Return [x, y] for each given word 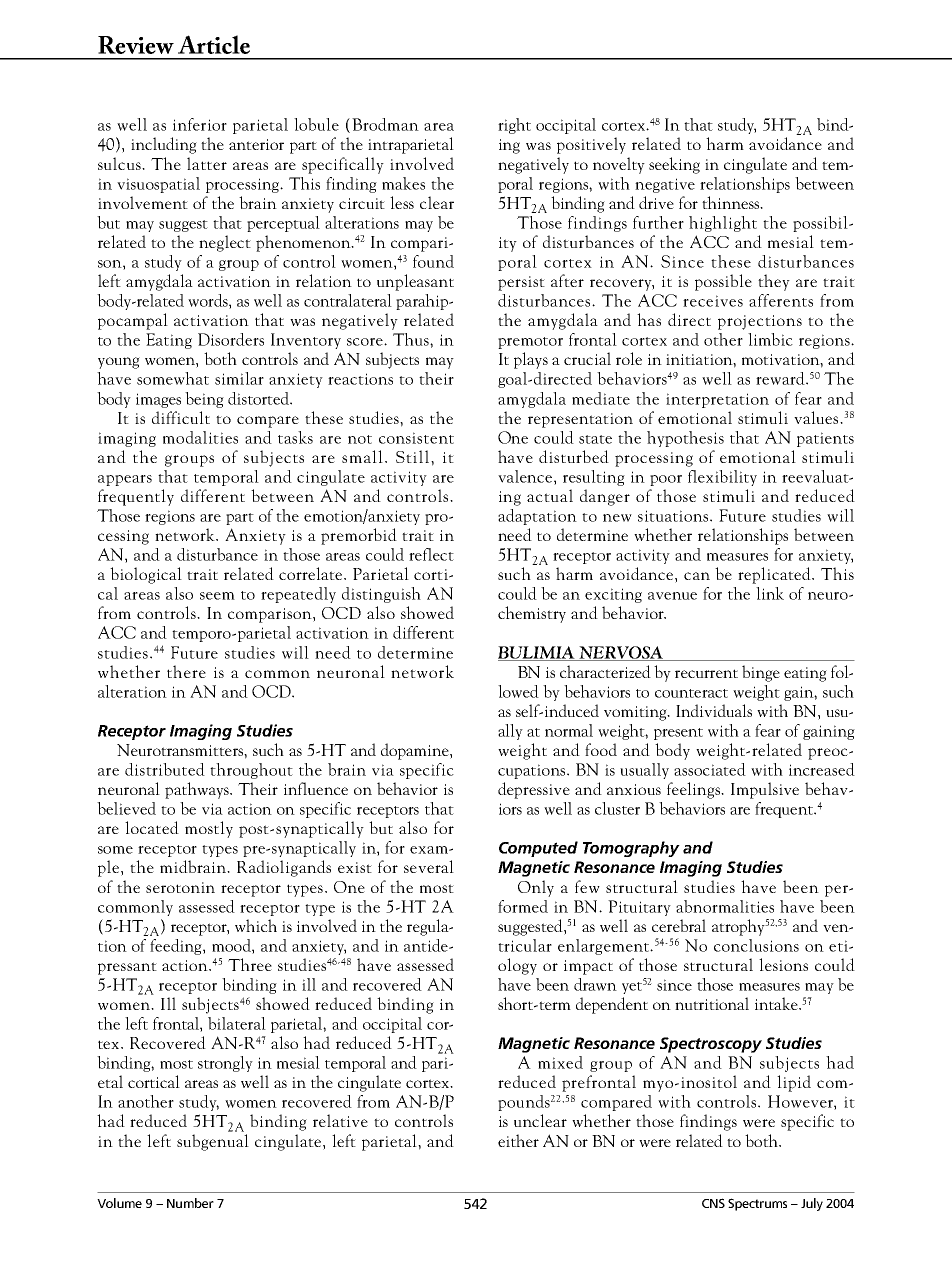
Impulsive [765, 790]
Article [214, 44]
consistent [416, 438]
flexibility [722, 478]
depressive [534, 790]
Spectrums [757, 1204]
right [514, 126]
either [518, 1140]
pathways [198, 790]
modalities [200, 437]
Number [190, 1203]
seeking [674, 165]
